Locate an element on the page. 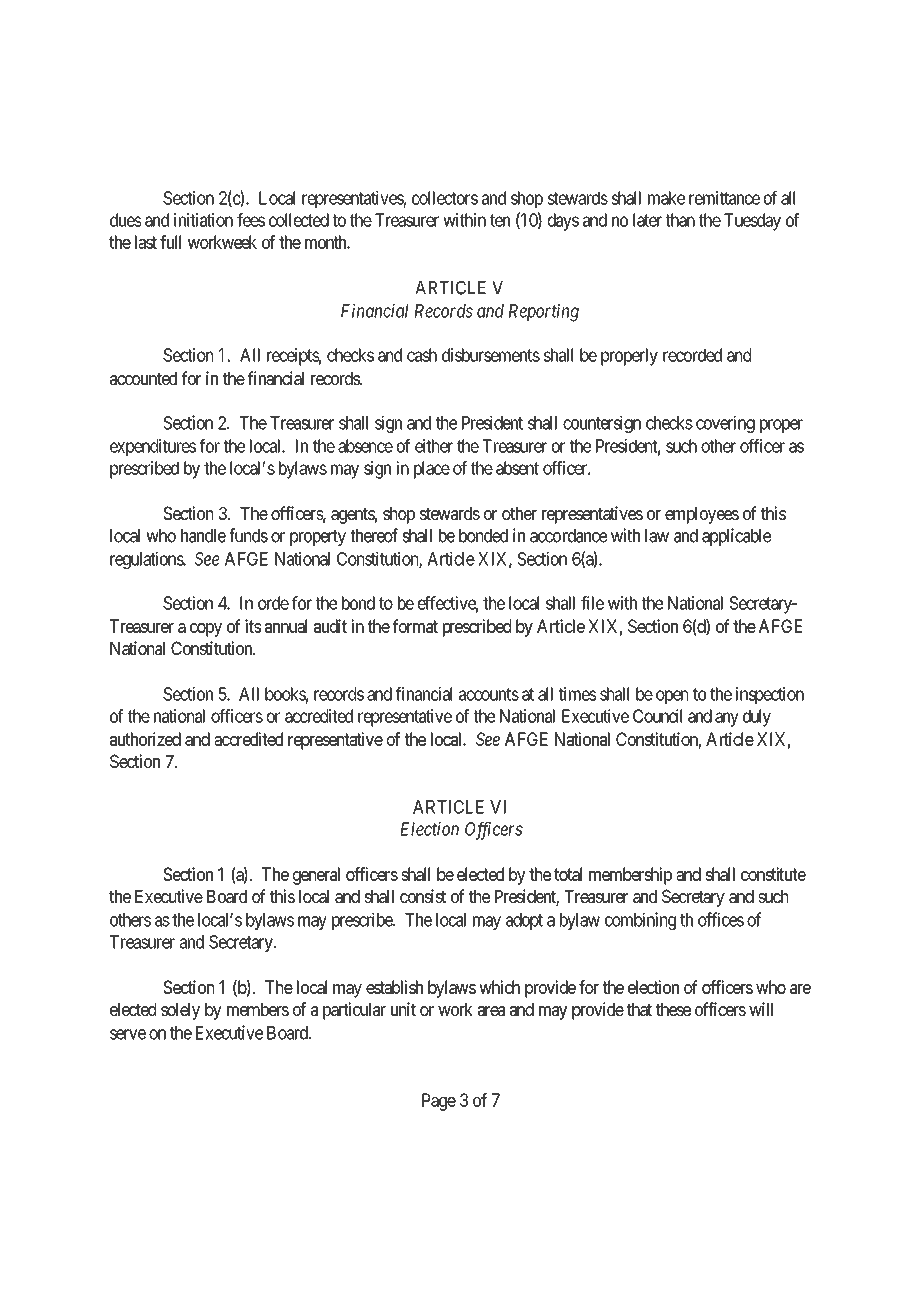 This image has width=924, height=1307. collectors is located at coordinates (445, 198).
